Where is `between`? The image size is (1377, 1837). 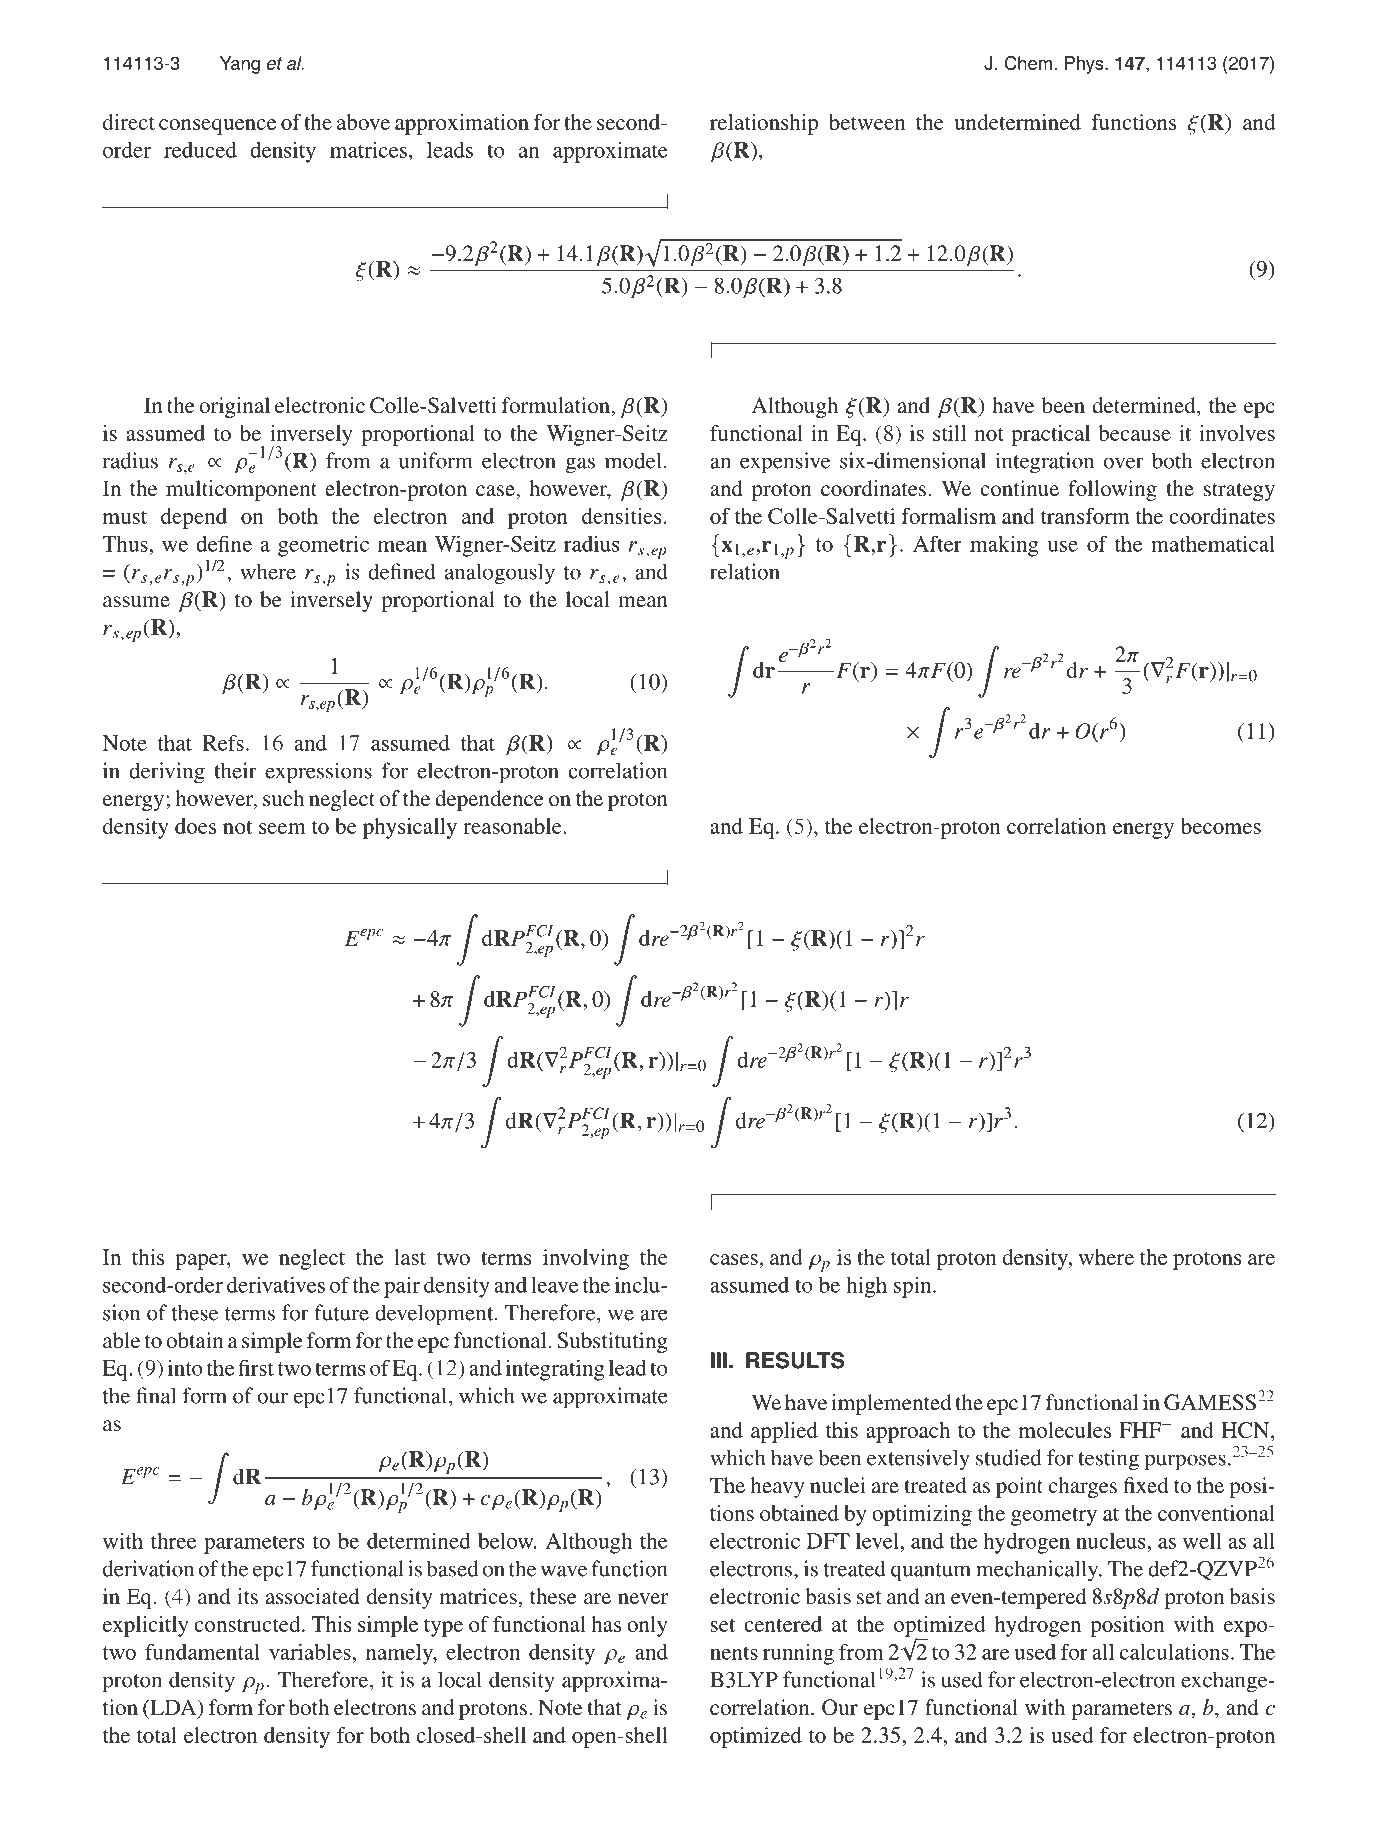 between is located at coordinates (867, 122).
